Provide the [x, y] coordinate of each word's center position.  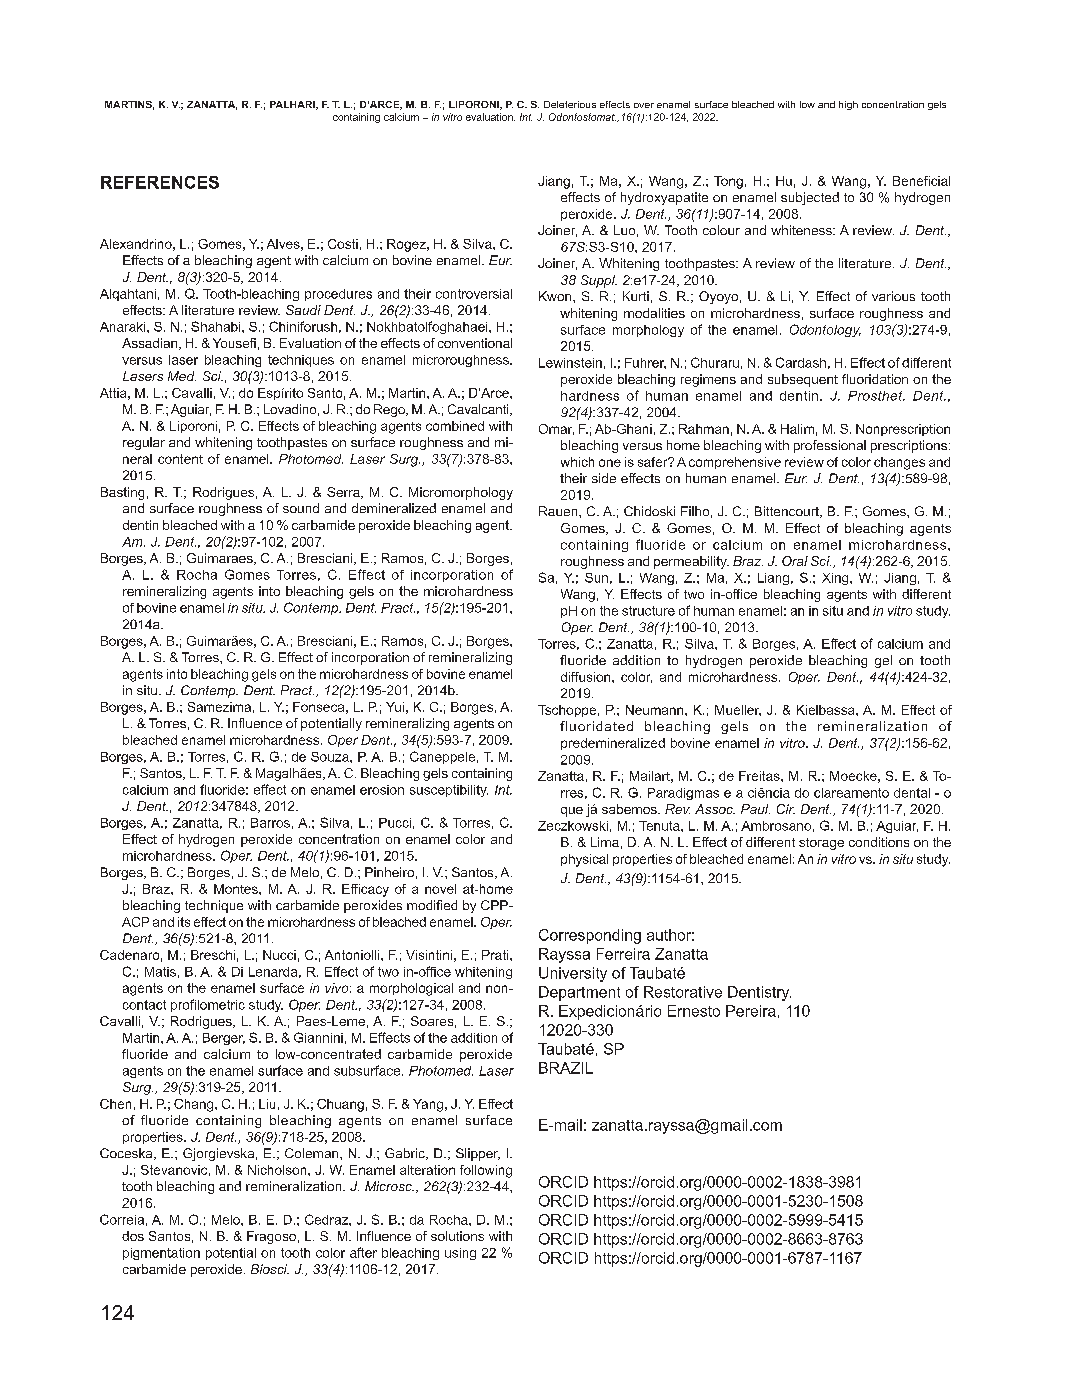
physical [584, 860]
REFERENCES [160, 182]
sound [301, 508]
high [848, 105]
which [577, 462]
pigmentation [161, 1254]
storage [821, 844]
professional [830, 446]
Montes [237, 889]
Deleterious [570, 104]
